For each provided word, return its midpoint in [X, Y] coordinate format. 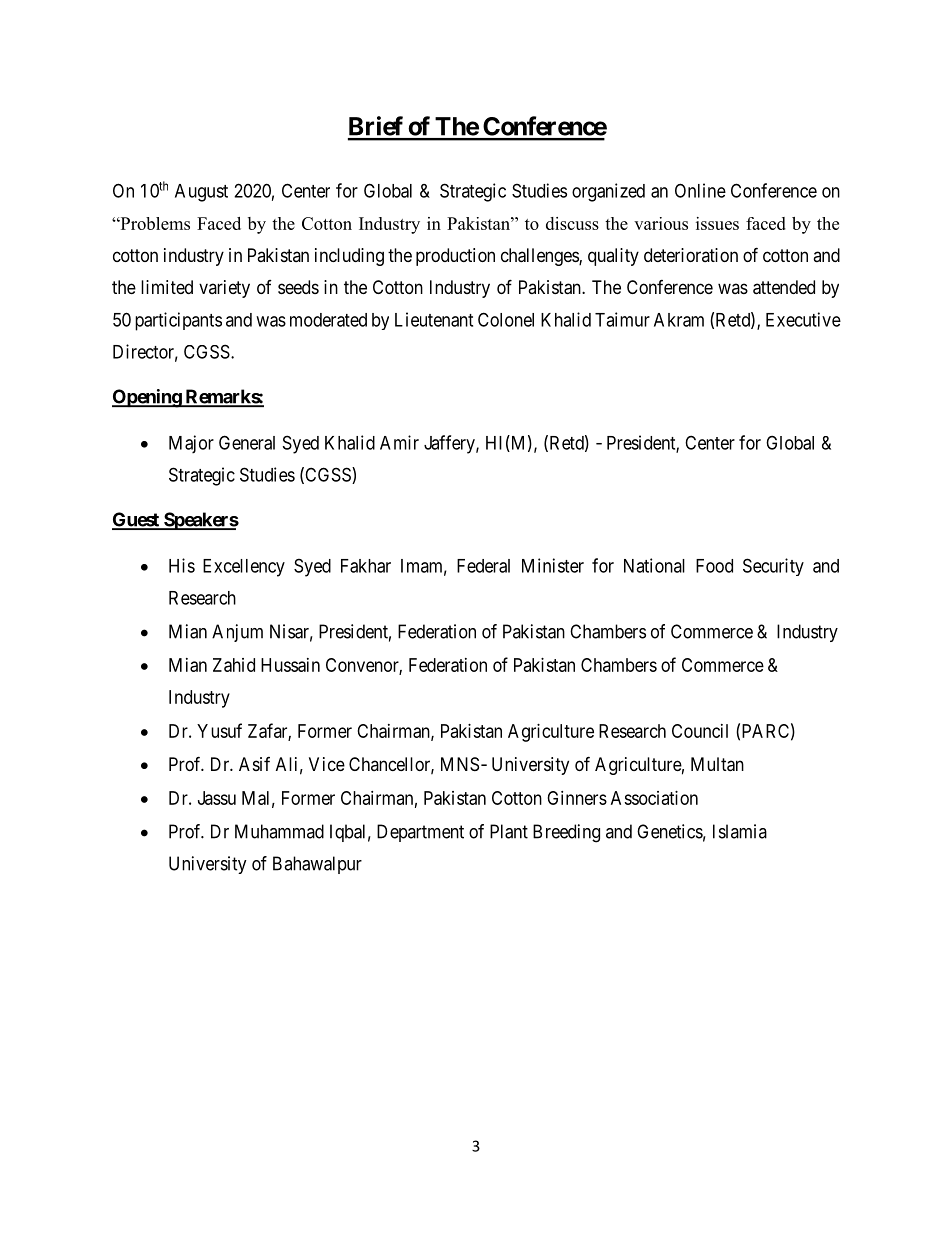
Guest [136, 520]
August [201, 193]
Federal [483, 566]
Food [714, 566]
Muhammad [279, 831]
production [455, 257]
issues [717, 223]
